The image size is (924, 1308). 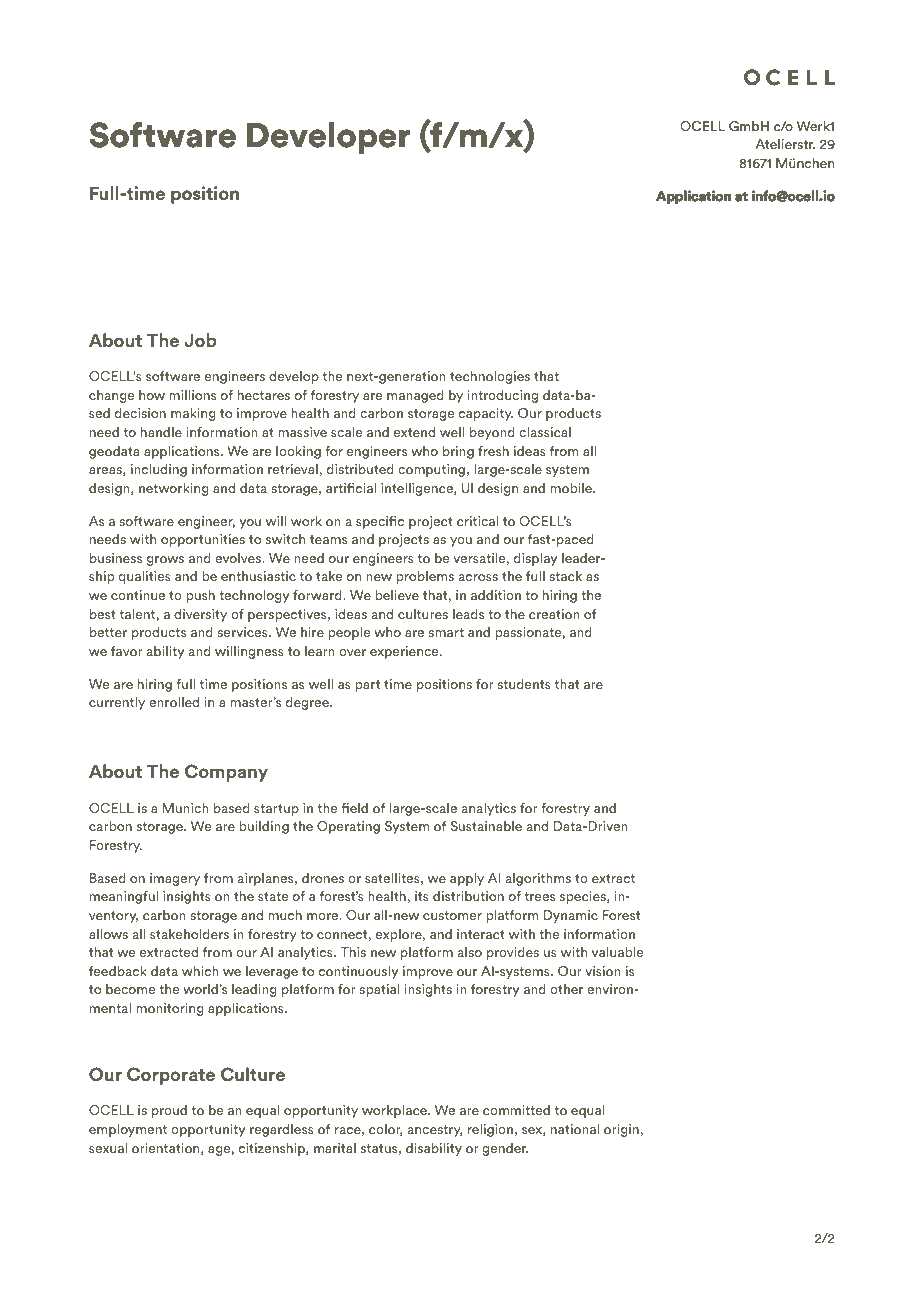 I want to click on students, so click(x=524, y=684).
